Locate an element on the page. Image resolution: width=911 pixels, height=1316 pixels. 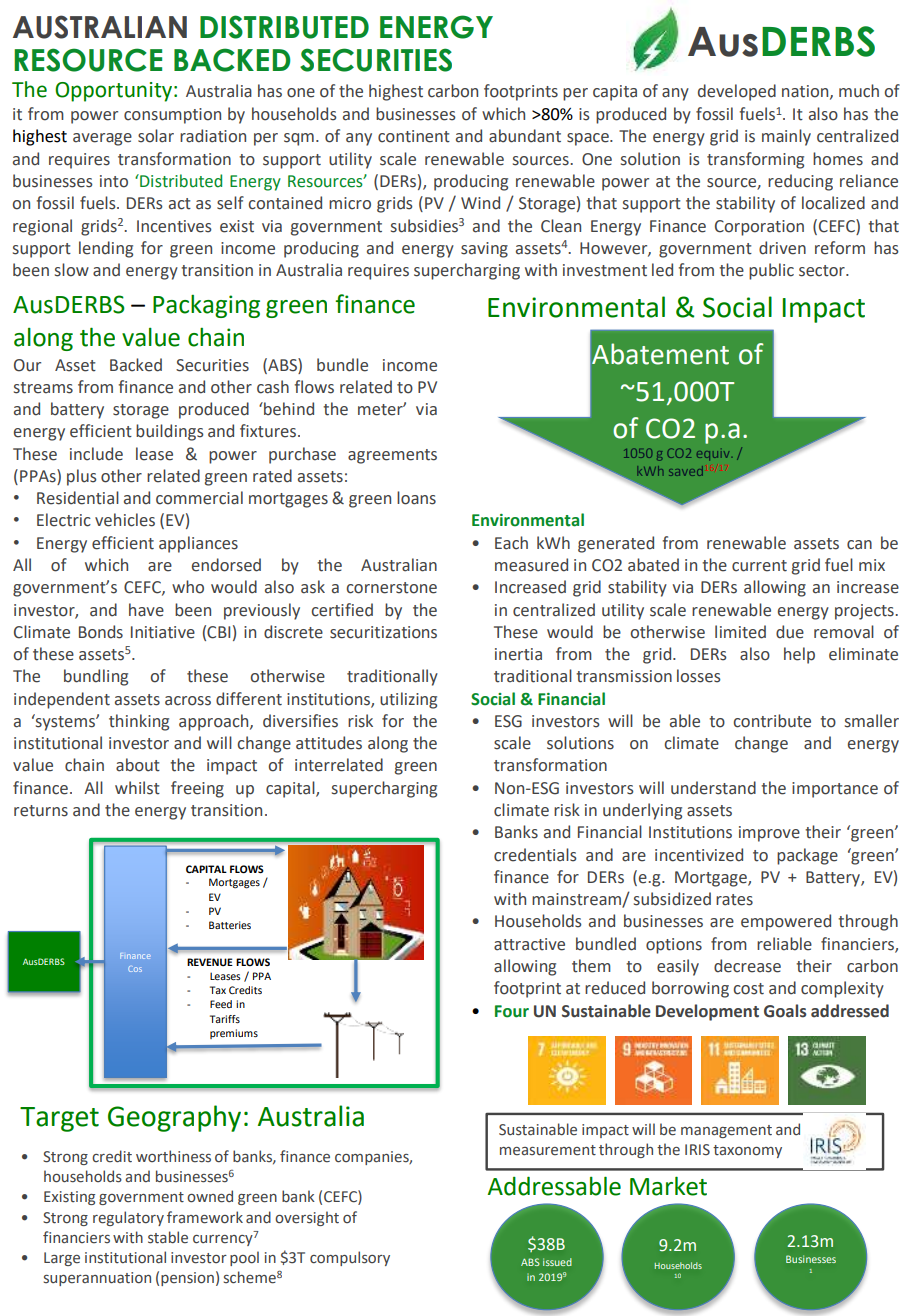
regulatory is located at coordinates (128, 1218).
